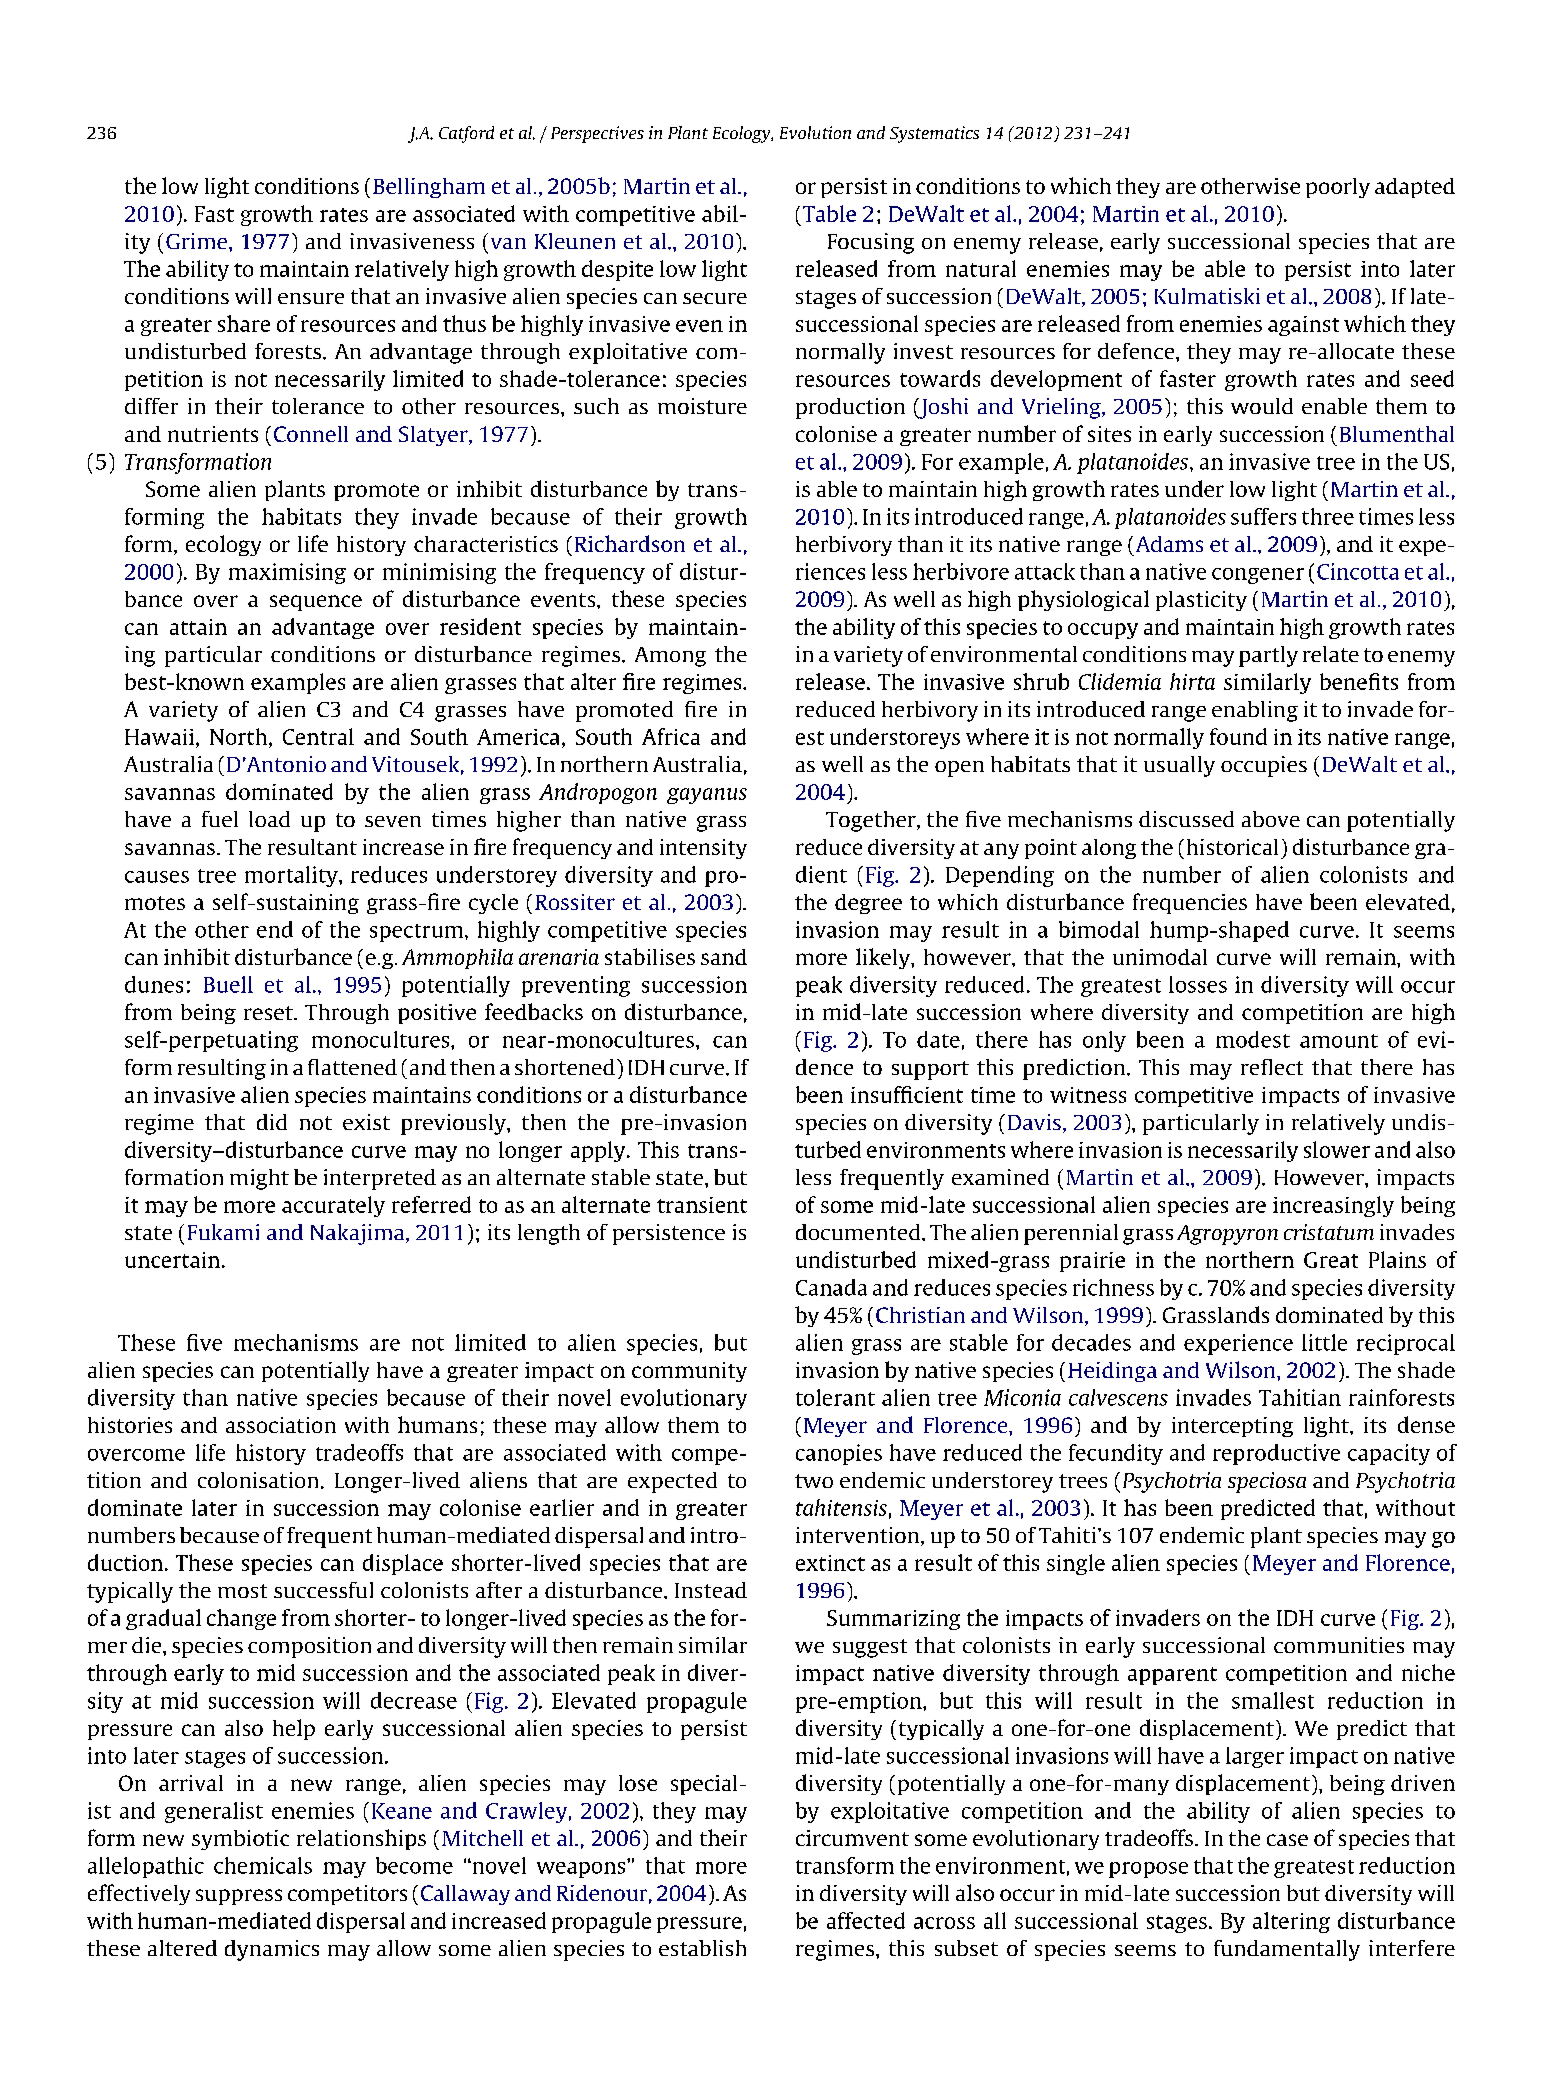 This screenshot has height=2089, width=1567. Describe the element at coordinates (1264, 766) in the screenshot. I see `occupies` at that location.
